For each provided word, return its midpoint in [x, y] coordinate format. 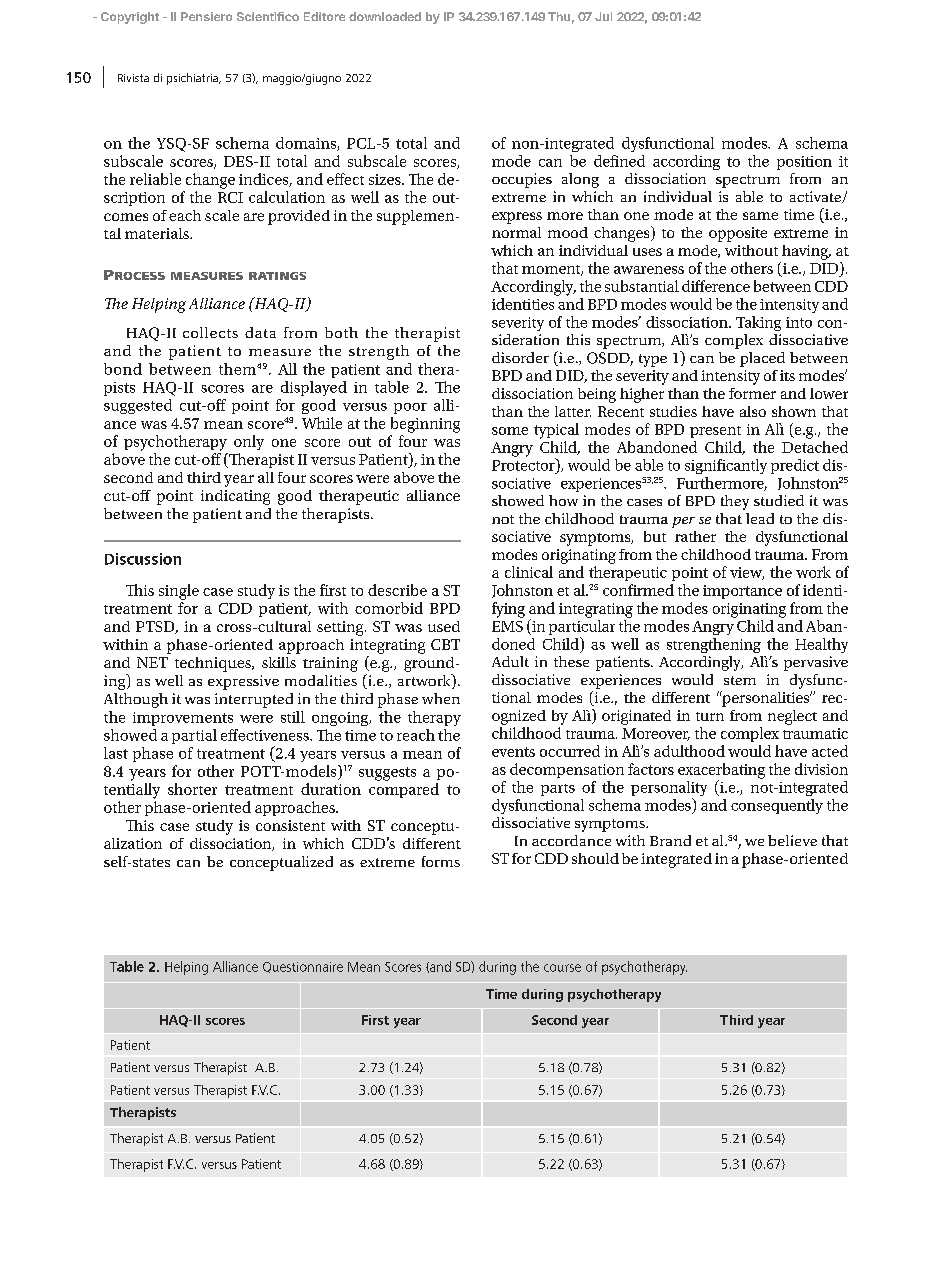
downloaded [385, 16]
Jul [603, 16]
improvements [183, 719]
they [735, 502]
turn [710, 716]
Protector [524, 464]
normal [516, 232]
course [562, 968]
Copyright [130, 18]
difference [716, 286]
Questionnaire [303, 967]
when [441, 698]
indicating [235, 497]
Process [134, 275]
